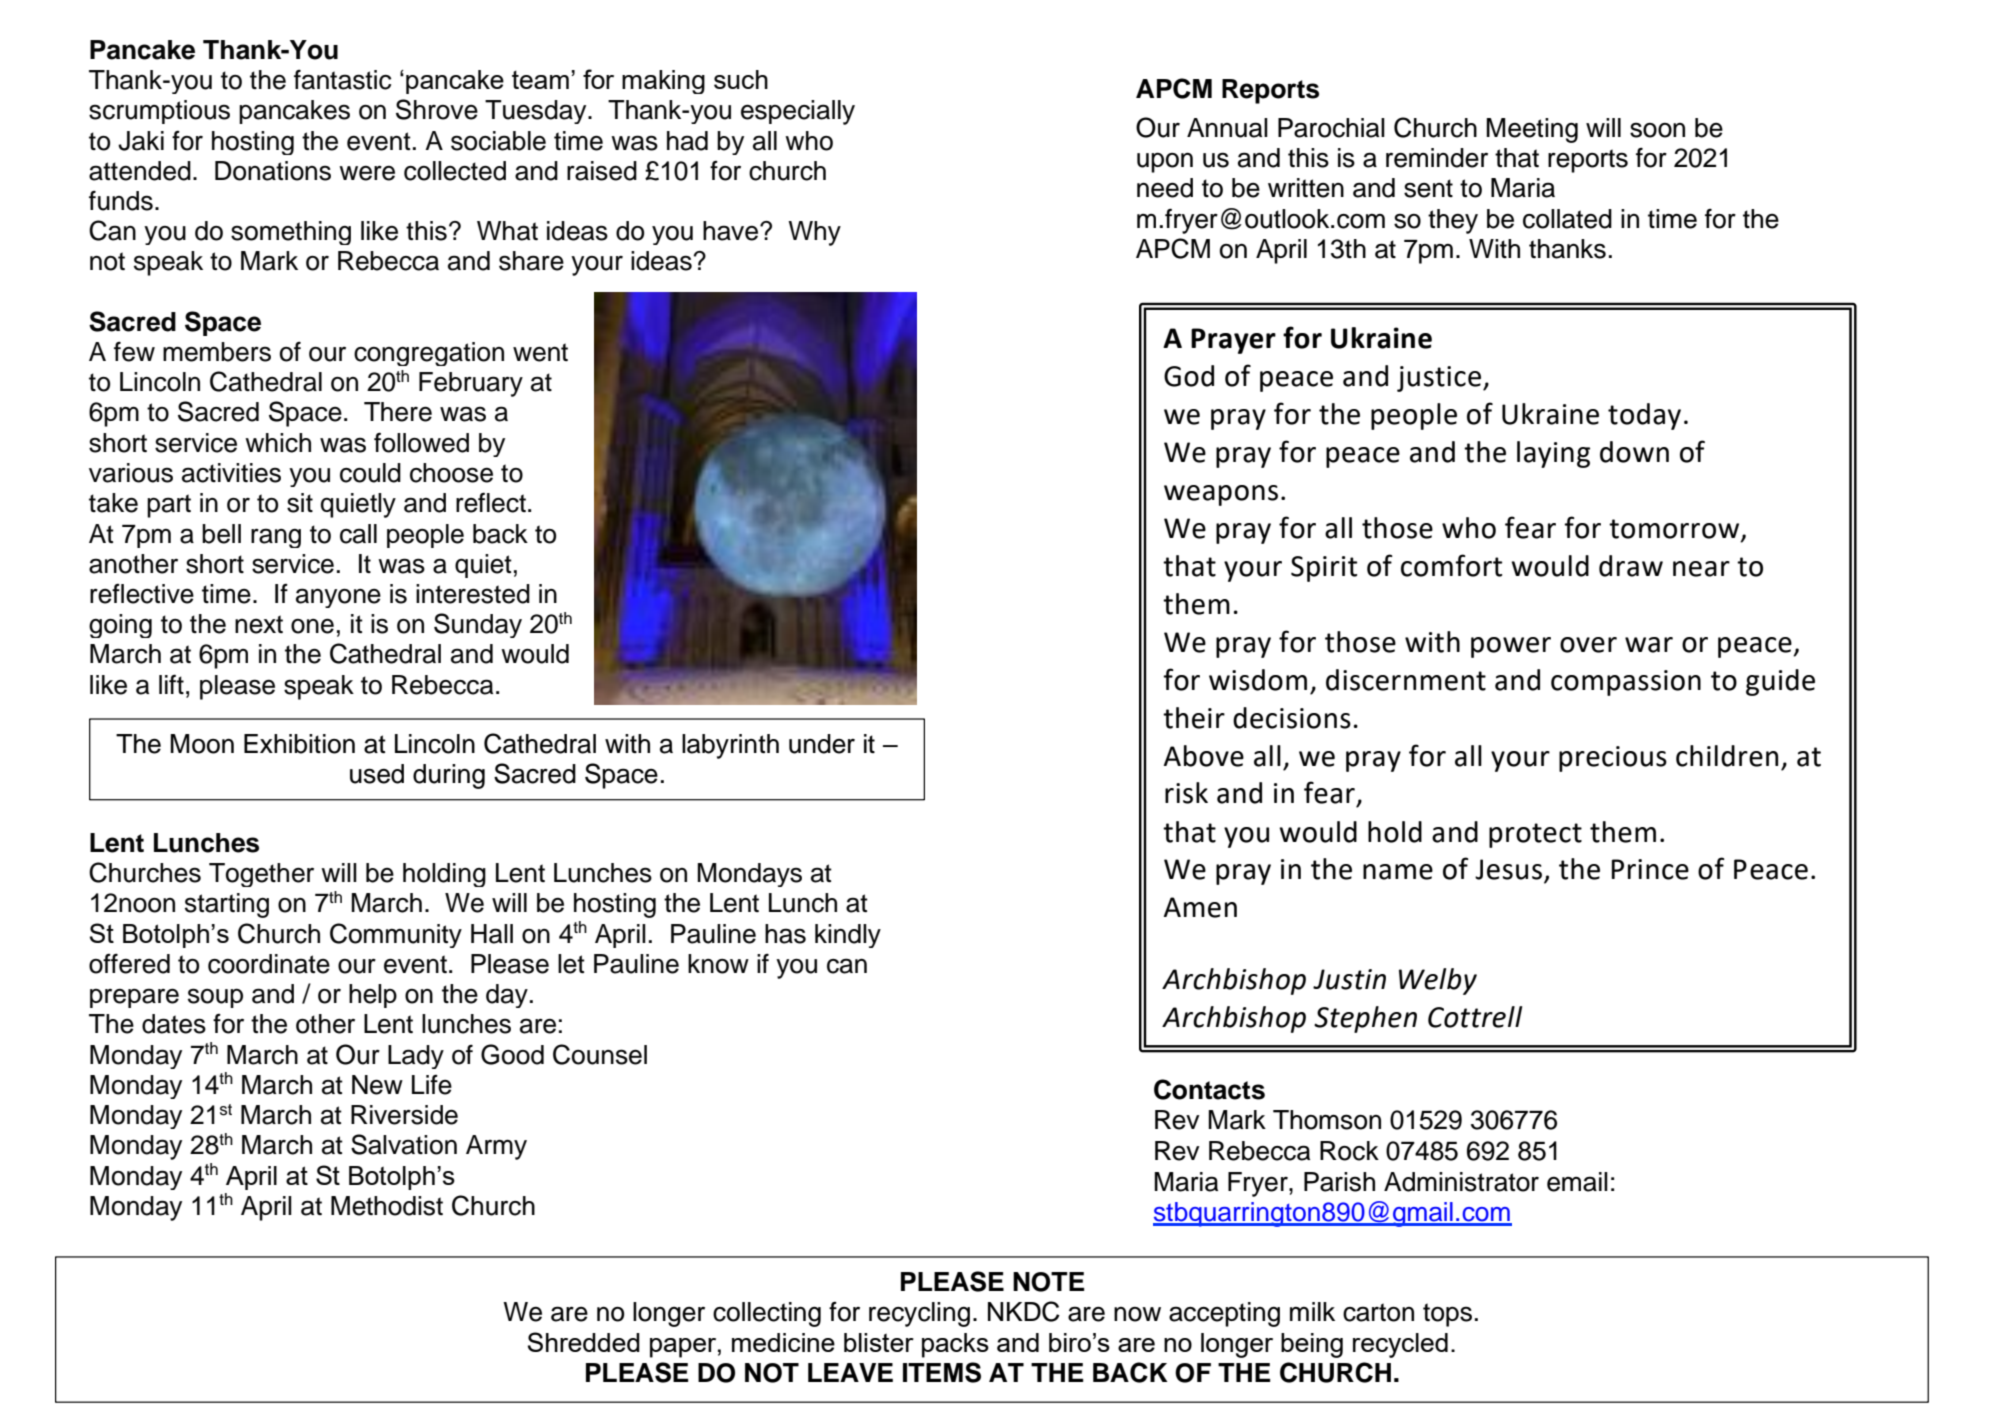 The height and width of the screenshot is (1425, 2015). What do you see at coordinates (1613, 759) in the screenshot?
I see `precious` at bounding box center [1613, 759].
